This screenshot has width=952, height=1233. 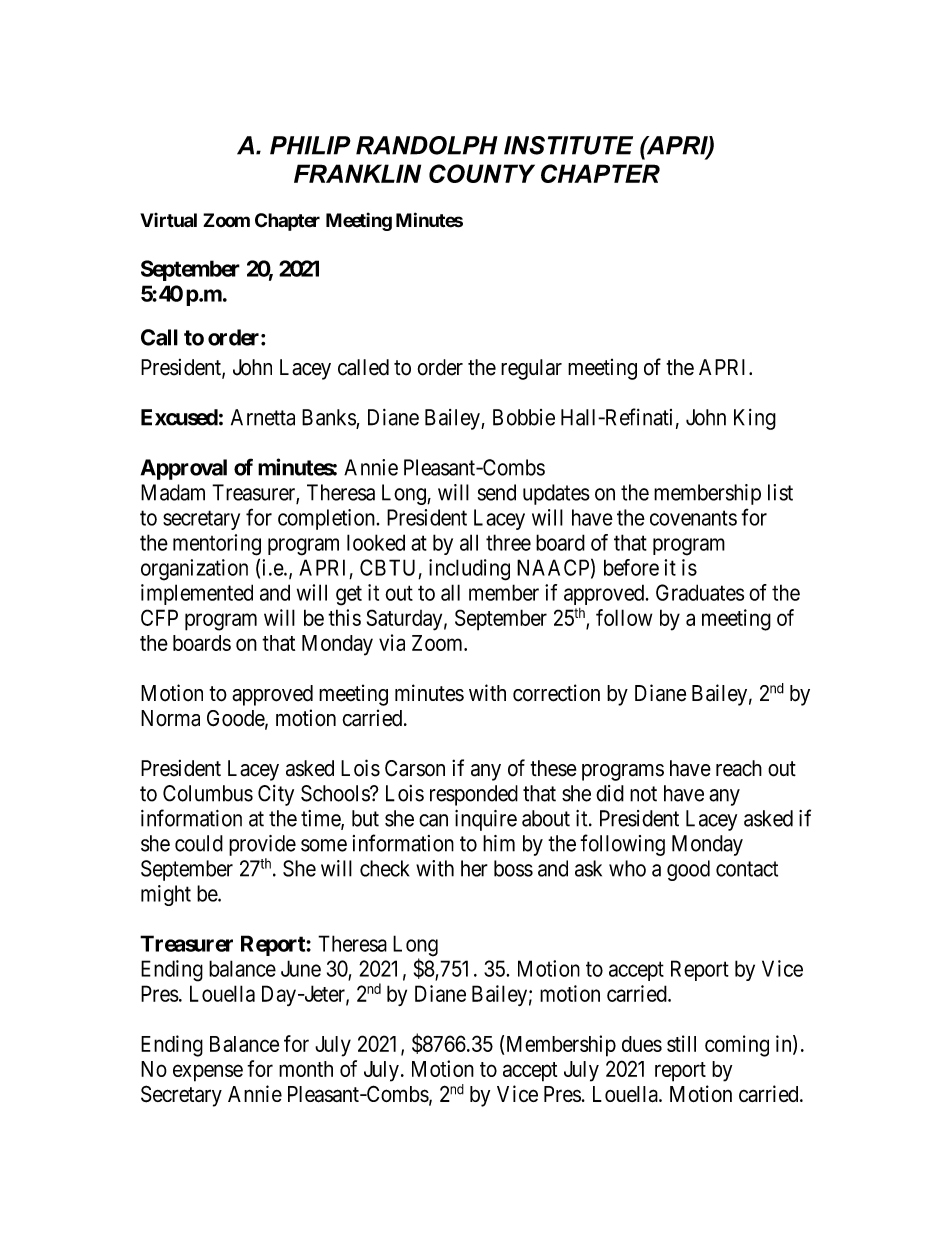 I want to click on covenants, so click(x=693, y=518).
